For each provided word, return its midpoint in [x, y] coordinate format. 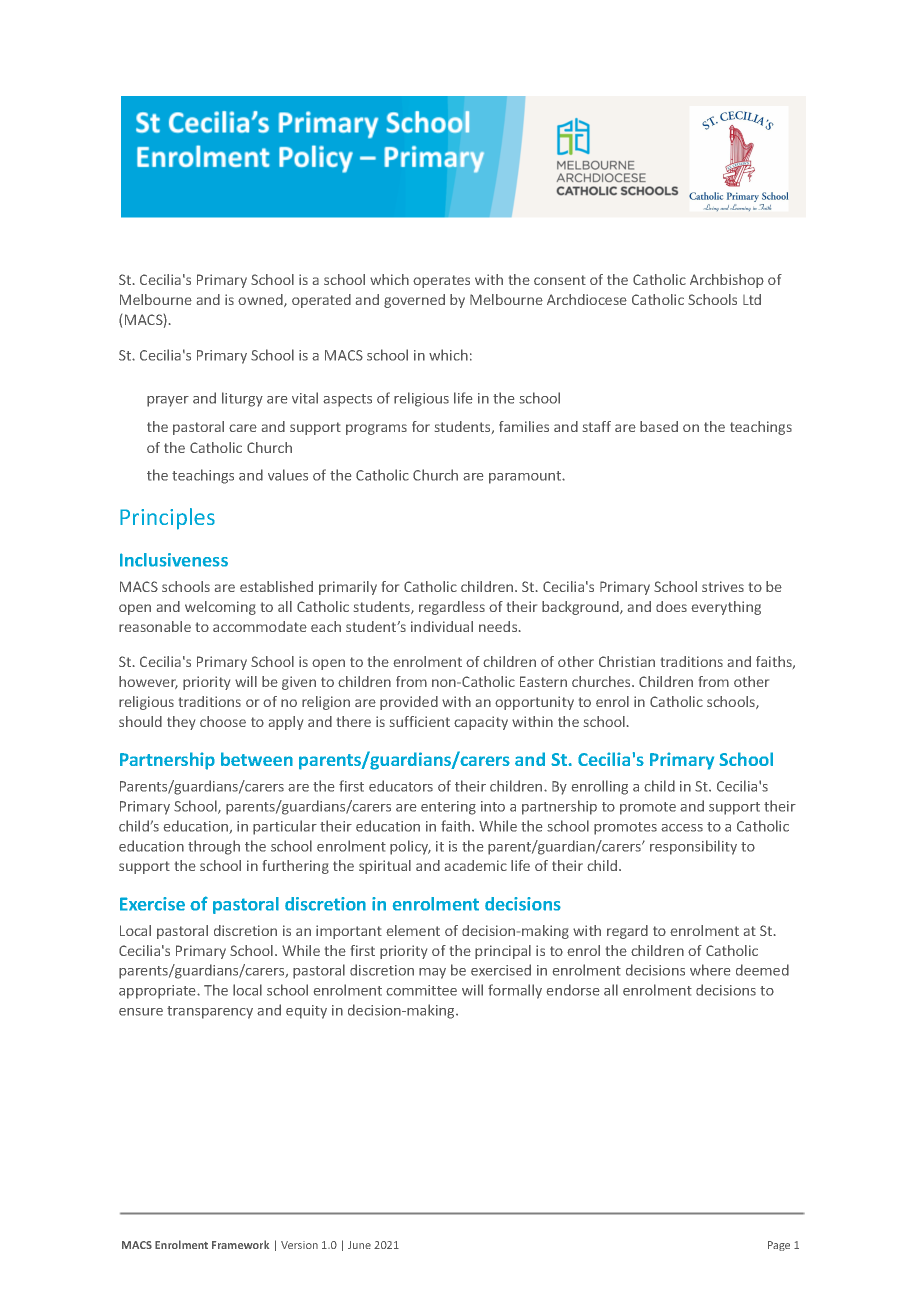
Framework [240, 1244]
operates [441, 281]
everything [726, 608]
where [710, 970]
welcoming [220, 608]
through [214, 847]
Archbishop [727, 281]
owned [261, 300]
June [359, 1245]
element [413, 930]
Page [779, 1246]
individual [442, 626]
